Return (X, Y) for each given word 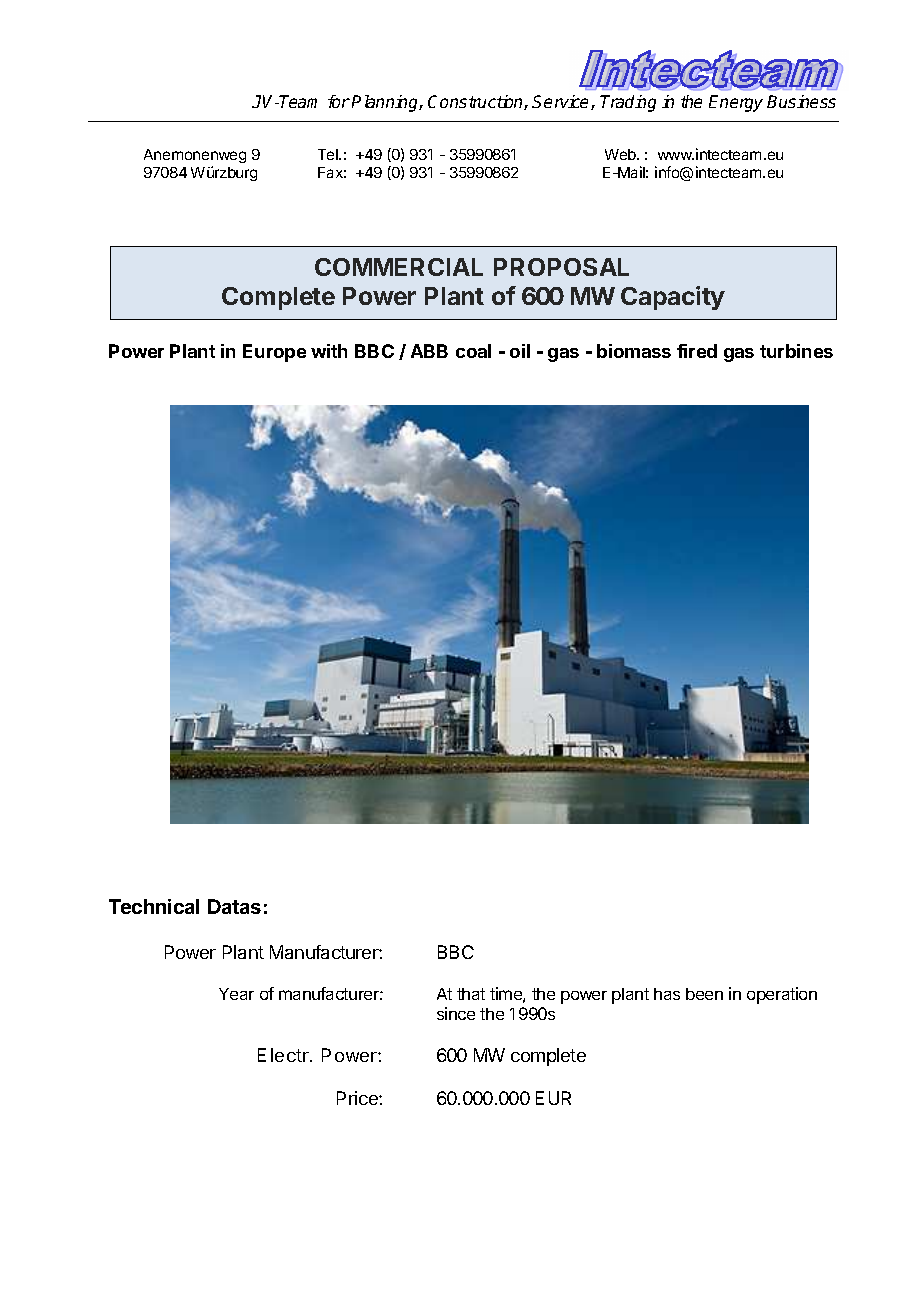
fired (697, 351)
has (667, 994)
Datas (234, 906)
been (704, 994)
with (329, 351)
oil (520, 351)
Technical (154, 906)
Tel (329, 154)
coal (473, 351)
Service (562, 102)
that (471, 994)
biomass (634, 351)
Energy (736, 103)
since (456, 1013)
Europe (274, 353)
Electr (284, 1055)
